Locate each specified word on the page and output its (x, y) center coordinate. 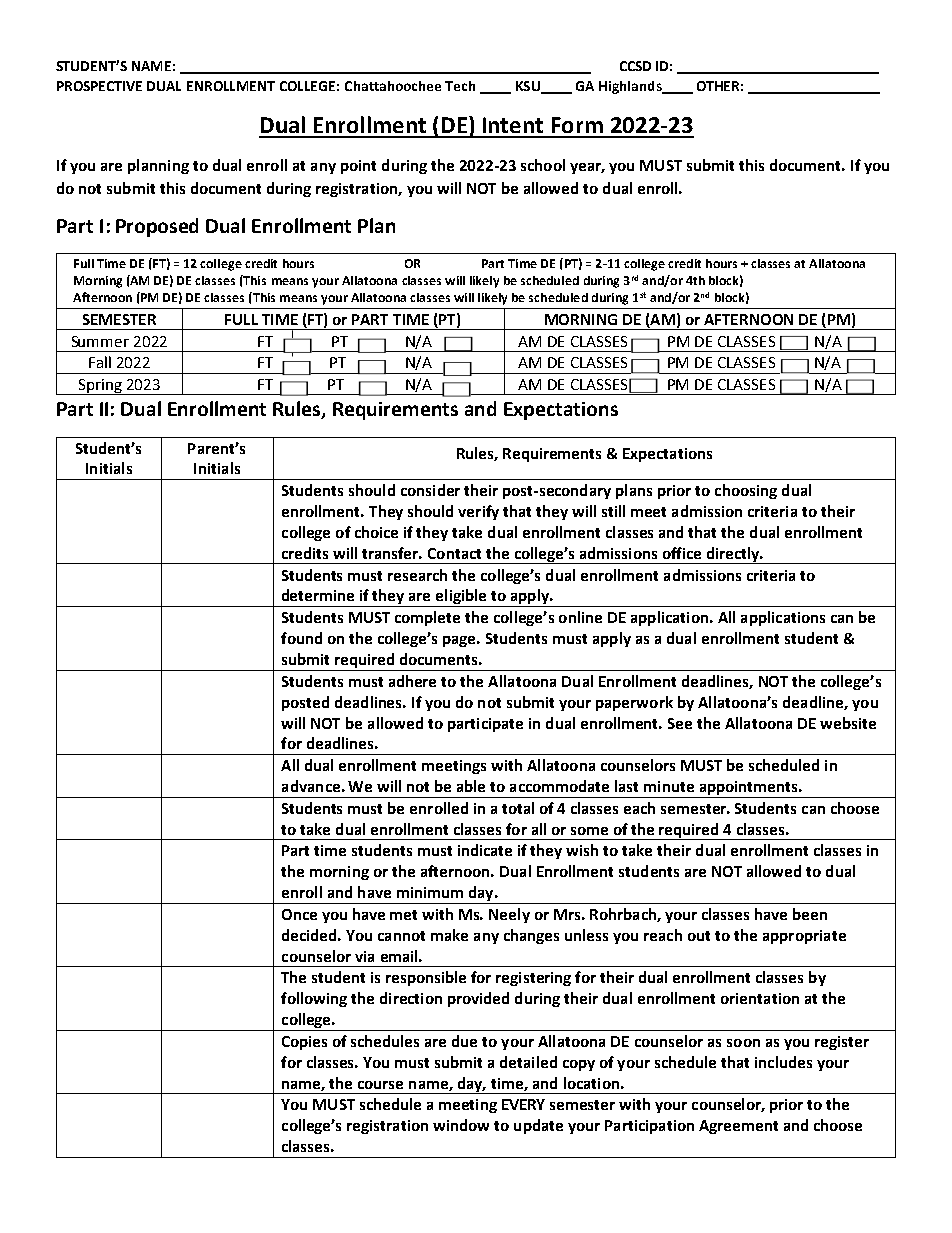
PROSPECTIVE (99, 86)
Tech (460, 86)
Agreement (738, 1127)
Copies (304, 1043)
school (543, 165)
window (461, 1125)
